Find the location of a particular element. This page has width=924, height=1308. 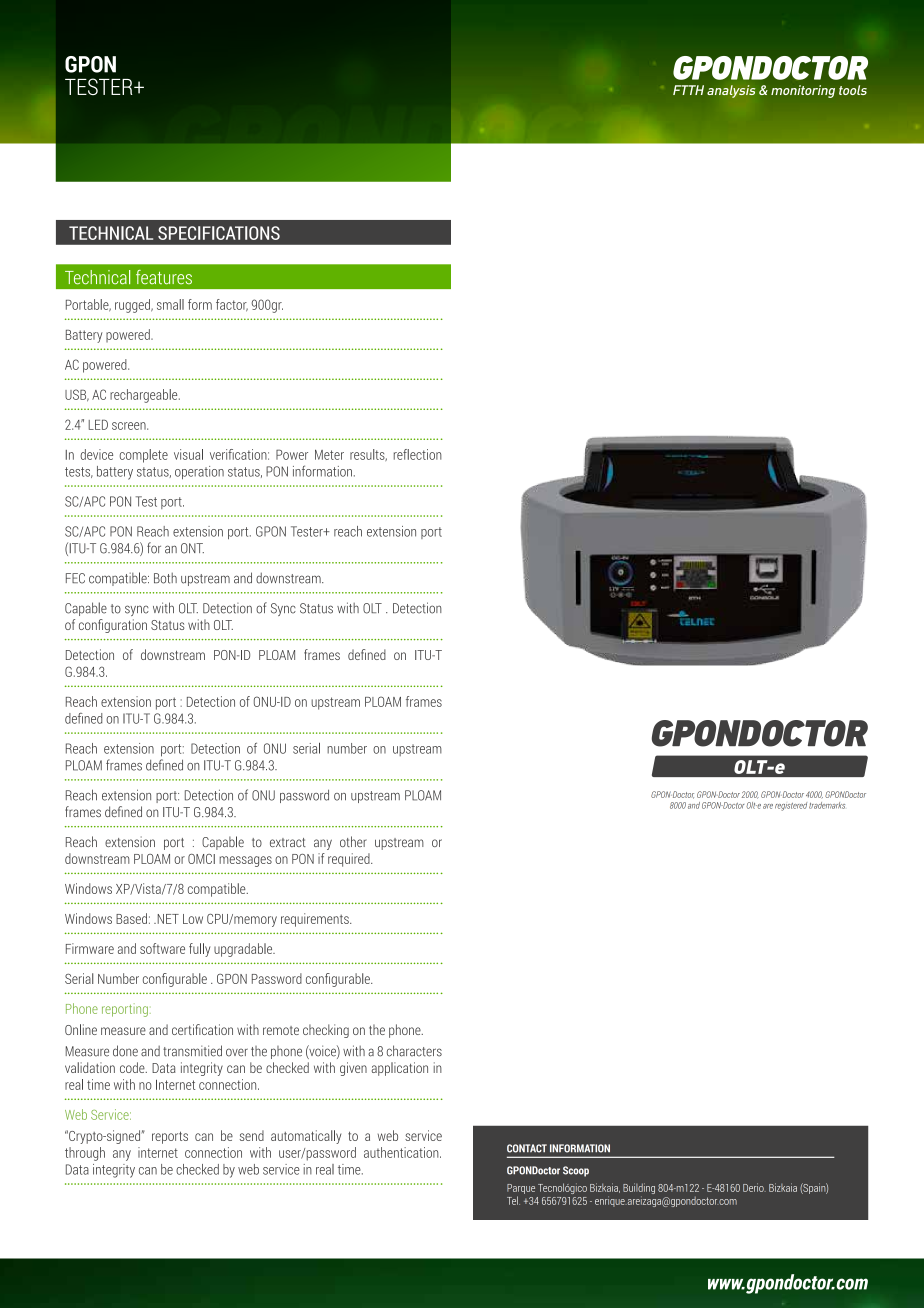

reflection is located at coordinates (418, 454).
